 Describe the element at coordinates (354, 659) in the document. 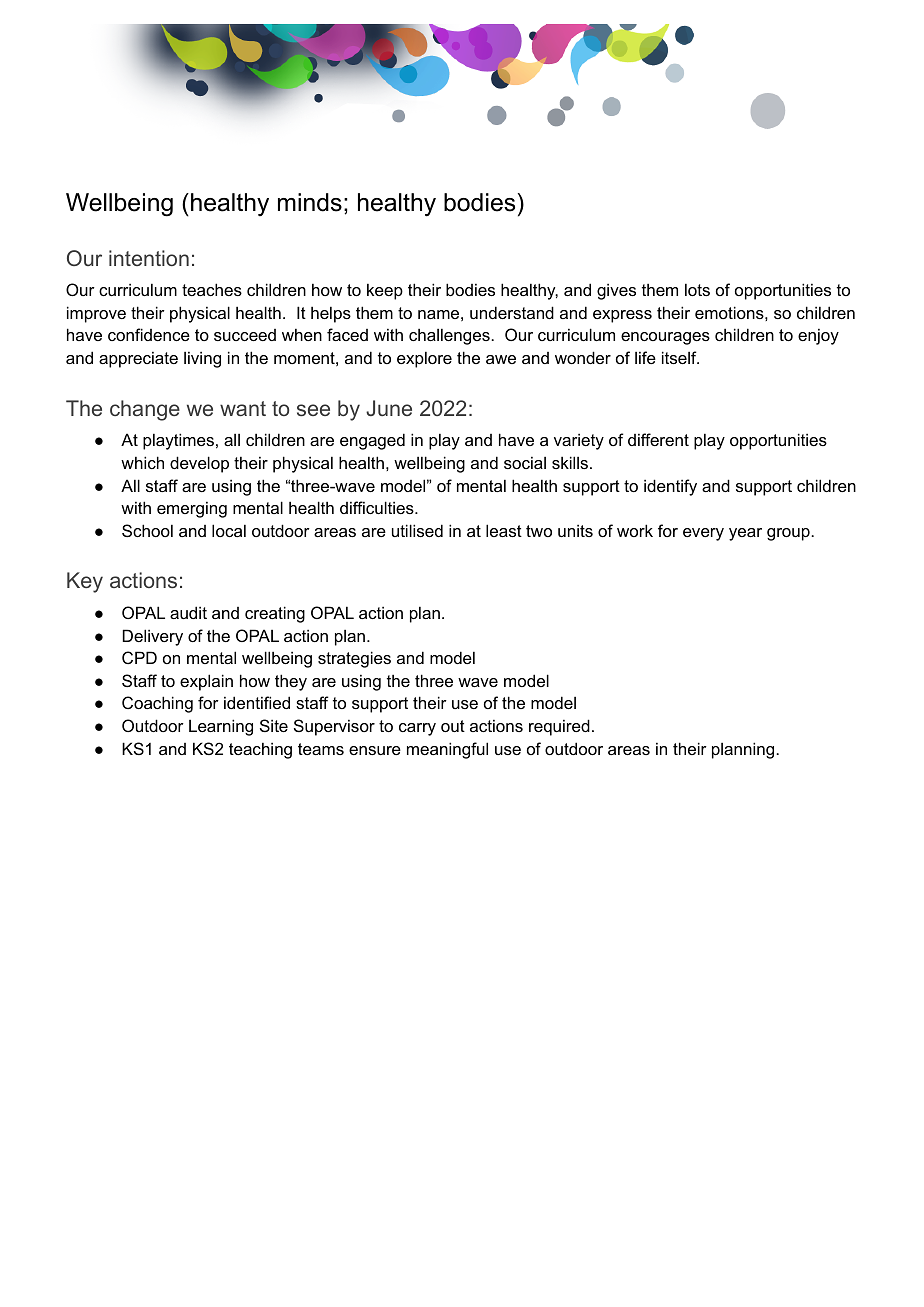

I see `strategies` at that location.
